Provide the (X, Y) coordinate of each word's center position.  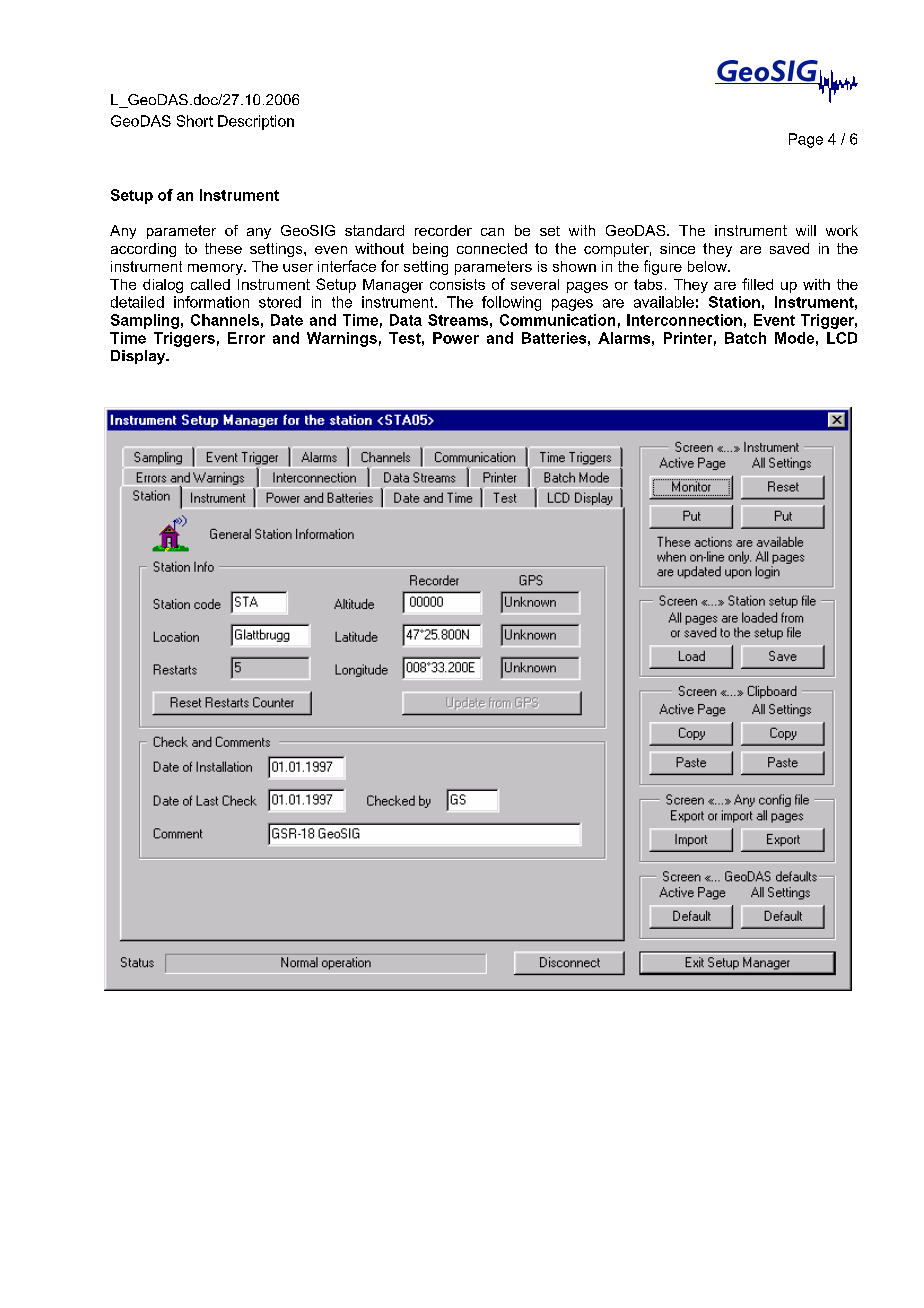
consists (457, 284)
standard (374, 230)
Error (246, 338)
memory (216, 269)
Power (456, 338)
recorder (443, 230)
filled (757, 284)
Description (256, 122)
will (806, 230)
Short (195, 121)
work (842, 230)
